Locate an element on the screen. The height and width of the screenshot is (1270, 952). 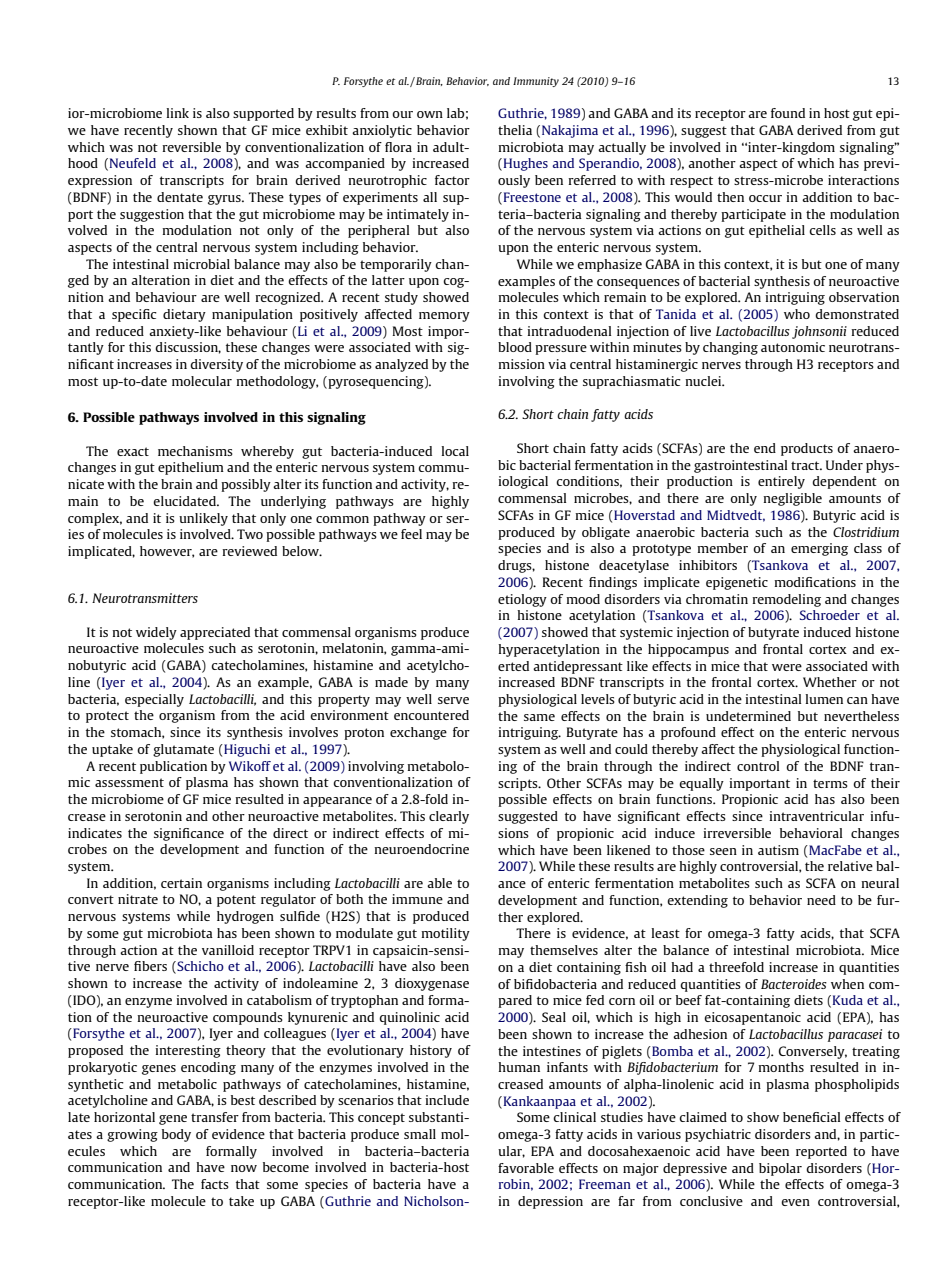
widely is located at coordinates (156, 633).
